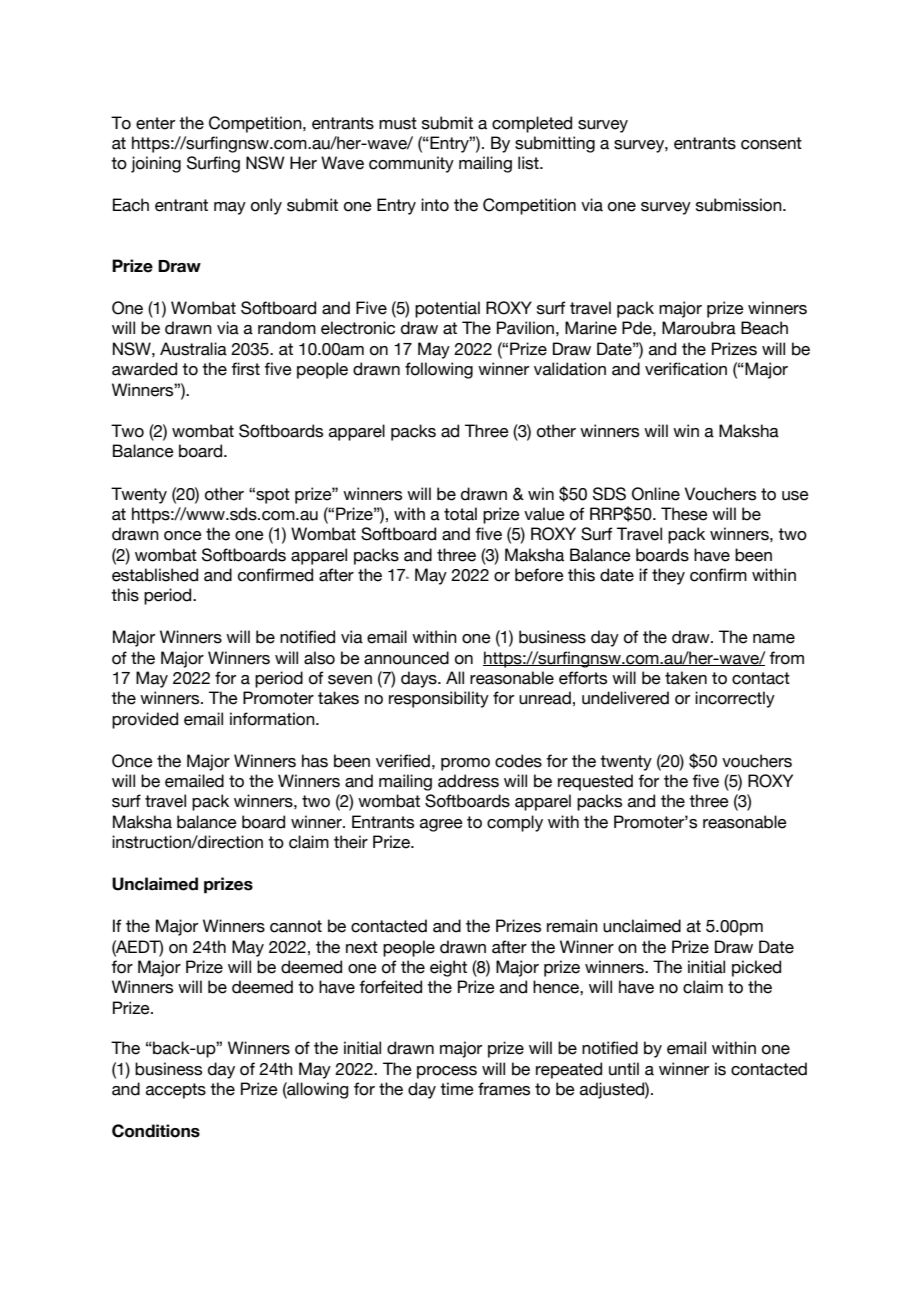  What do you see at coordinates (774, 639) in the screenshot?
I see `name` at bounding box center [774, 639].
